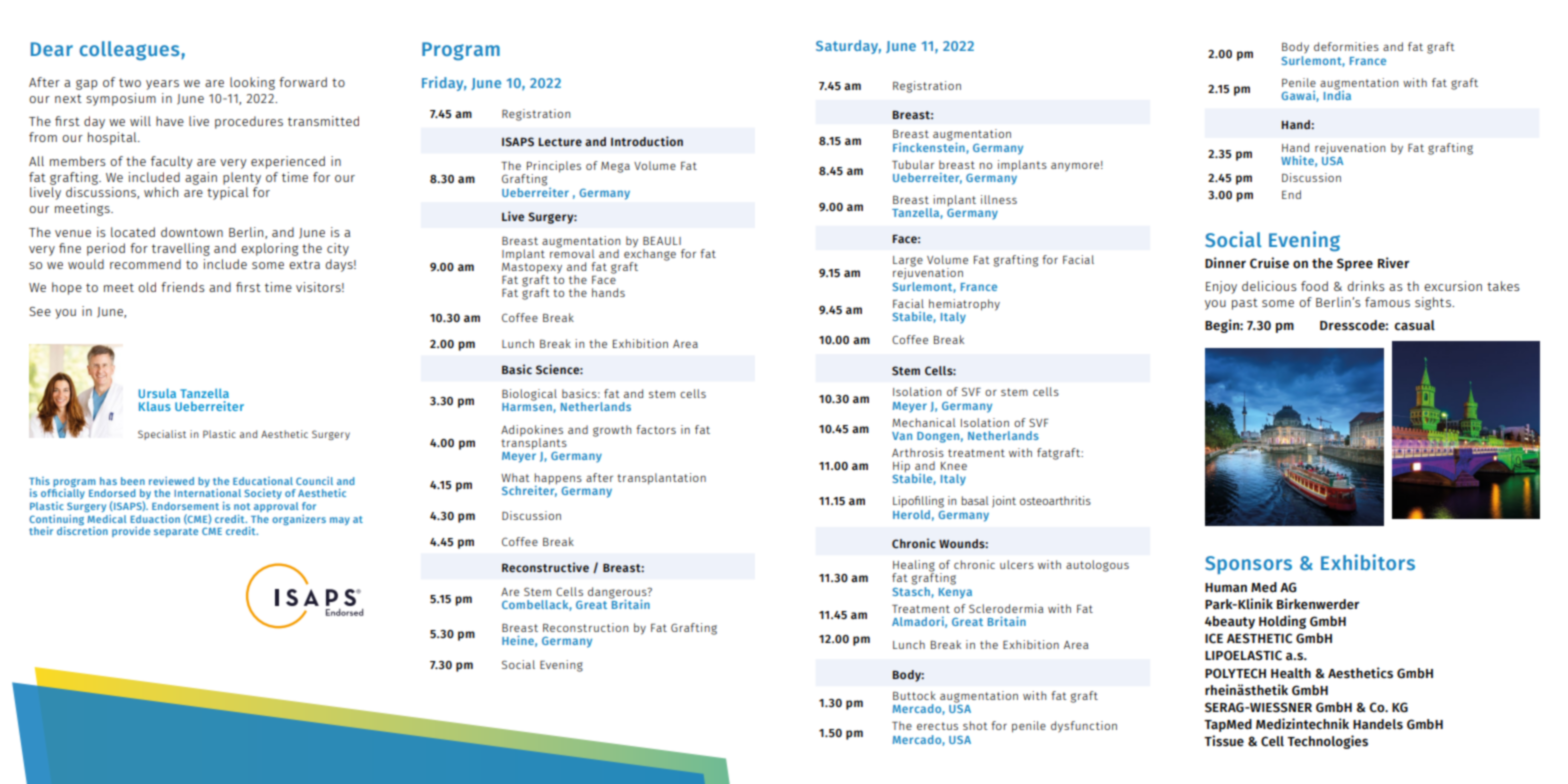 This document has width=1568, height=784. Describe the element at coordinates (252, 83) in the document. I see `looking` at that location.
